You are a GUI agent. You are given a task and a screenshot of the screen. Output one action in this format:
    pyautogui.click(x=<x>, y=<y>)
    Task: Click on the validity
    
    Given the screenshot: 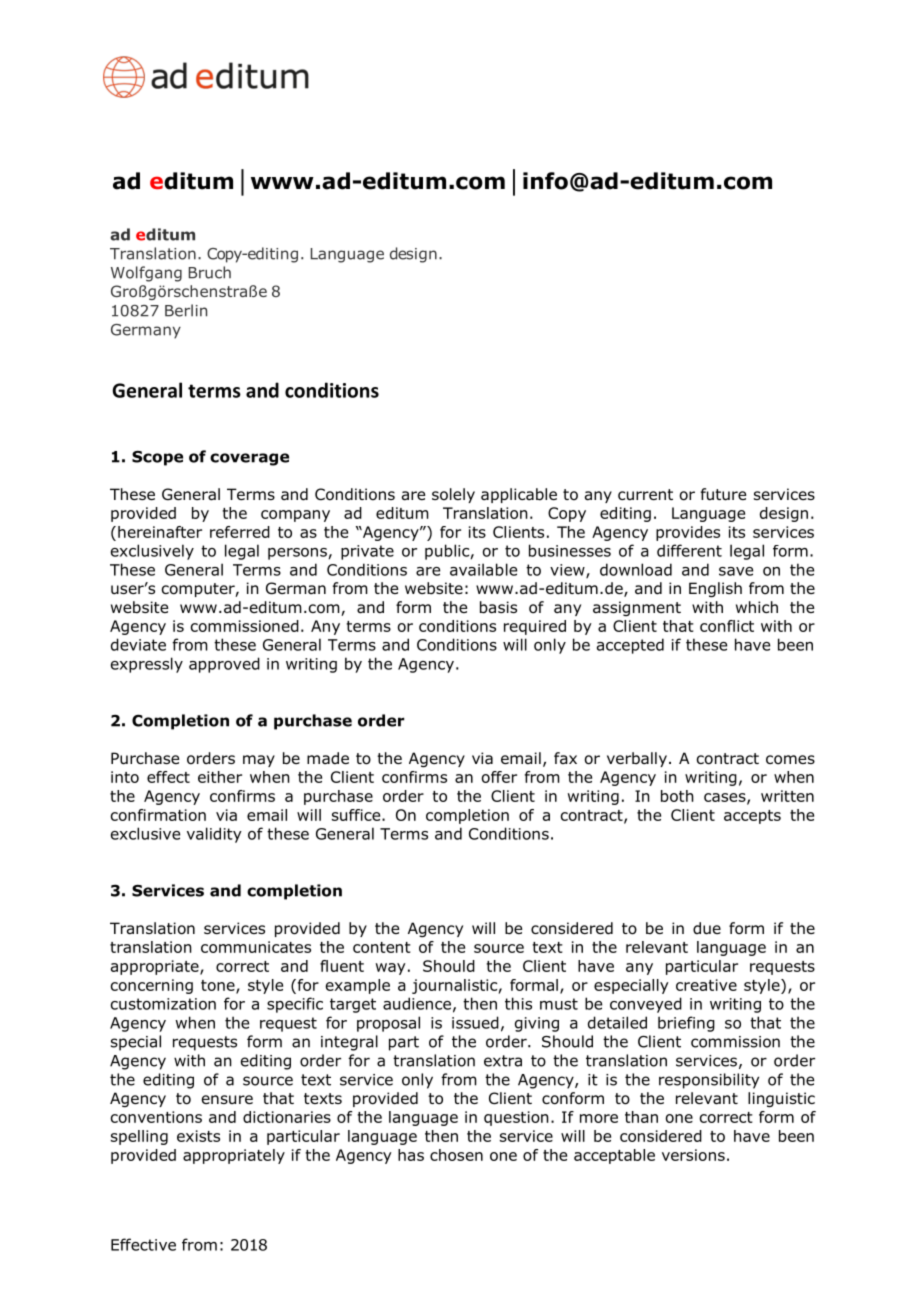 What is the action you would take?
    pyautogui.click(x=214, y=835)
